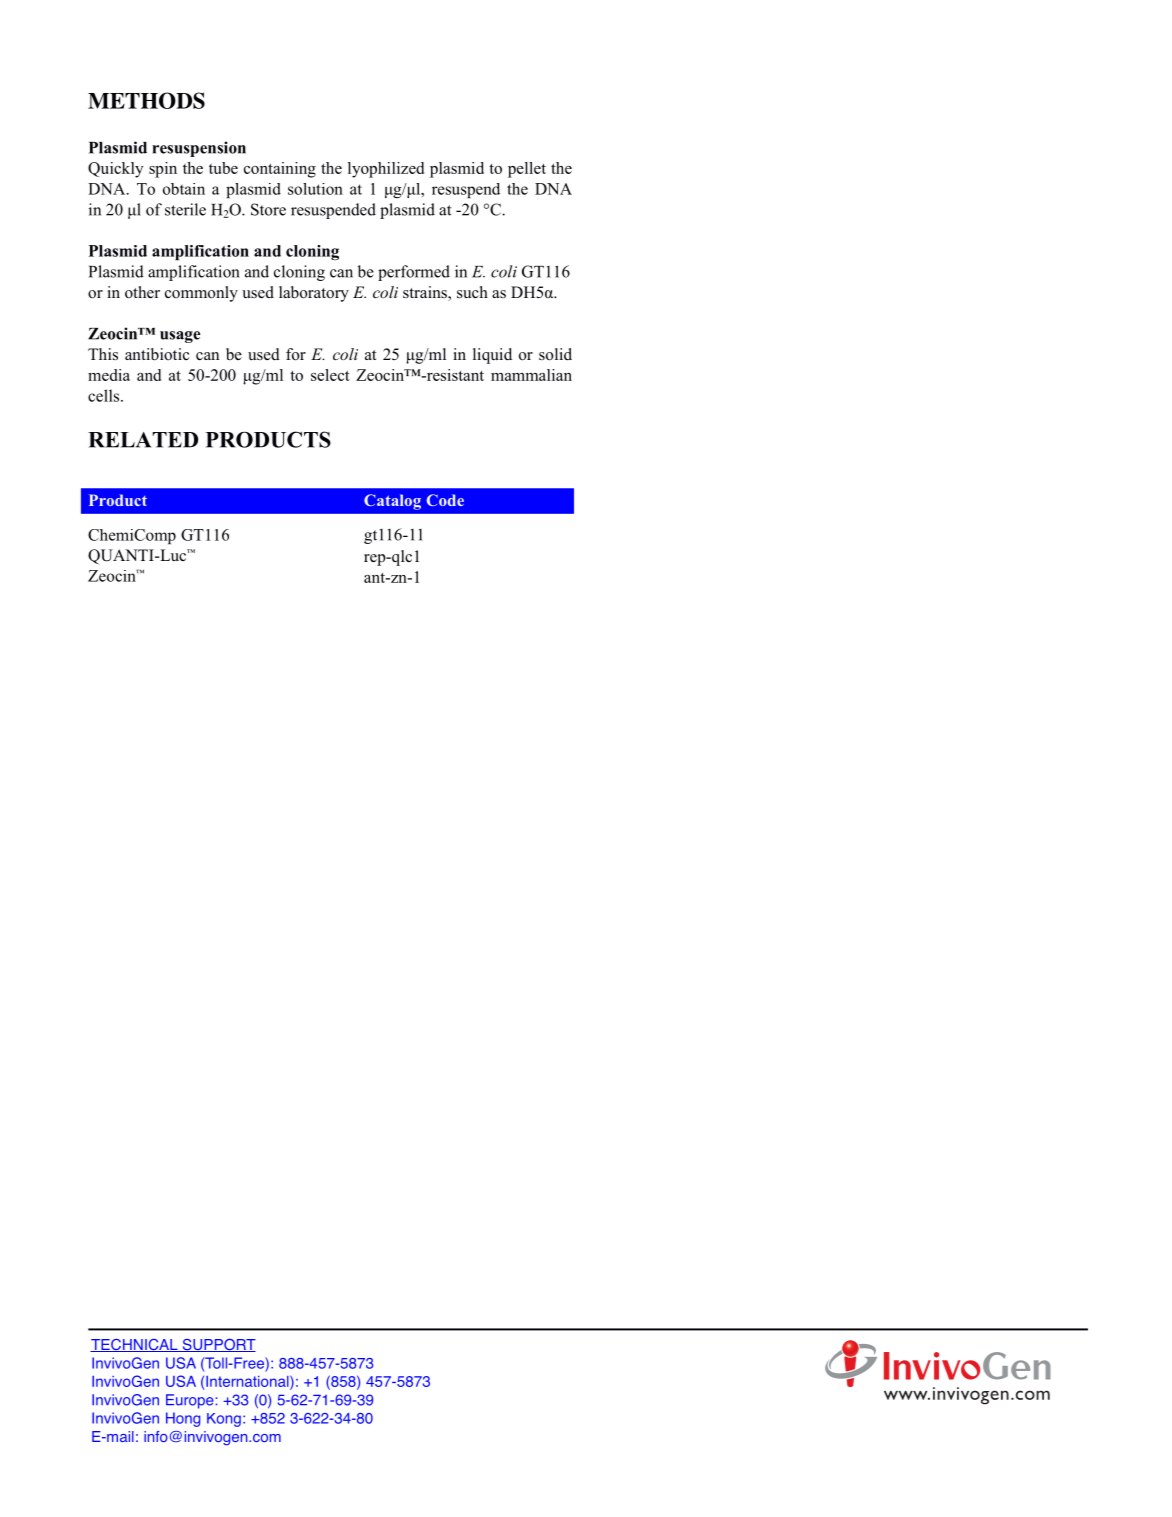 The width and height of the screenshot is (1172, 1517). Describe the element at coordinates (392, 502) in the screenshot. I see `Catalog` at that location.
